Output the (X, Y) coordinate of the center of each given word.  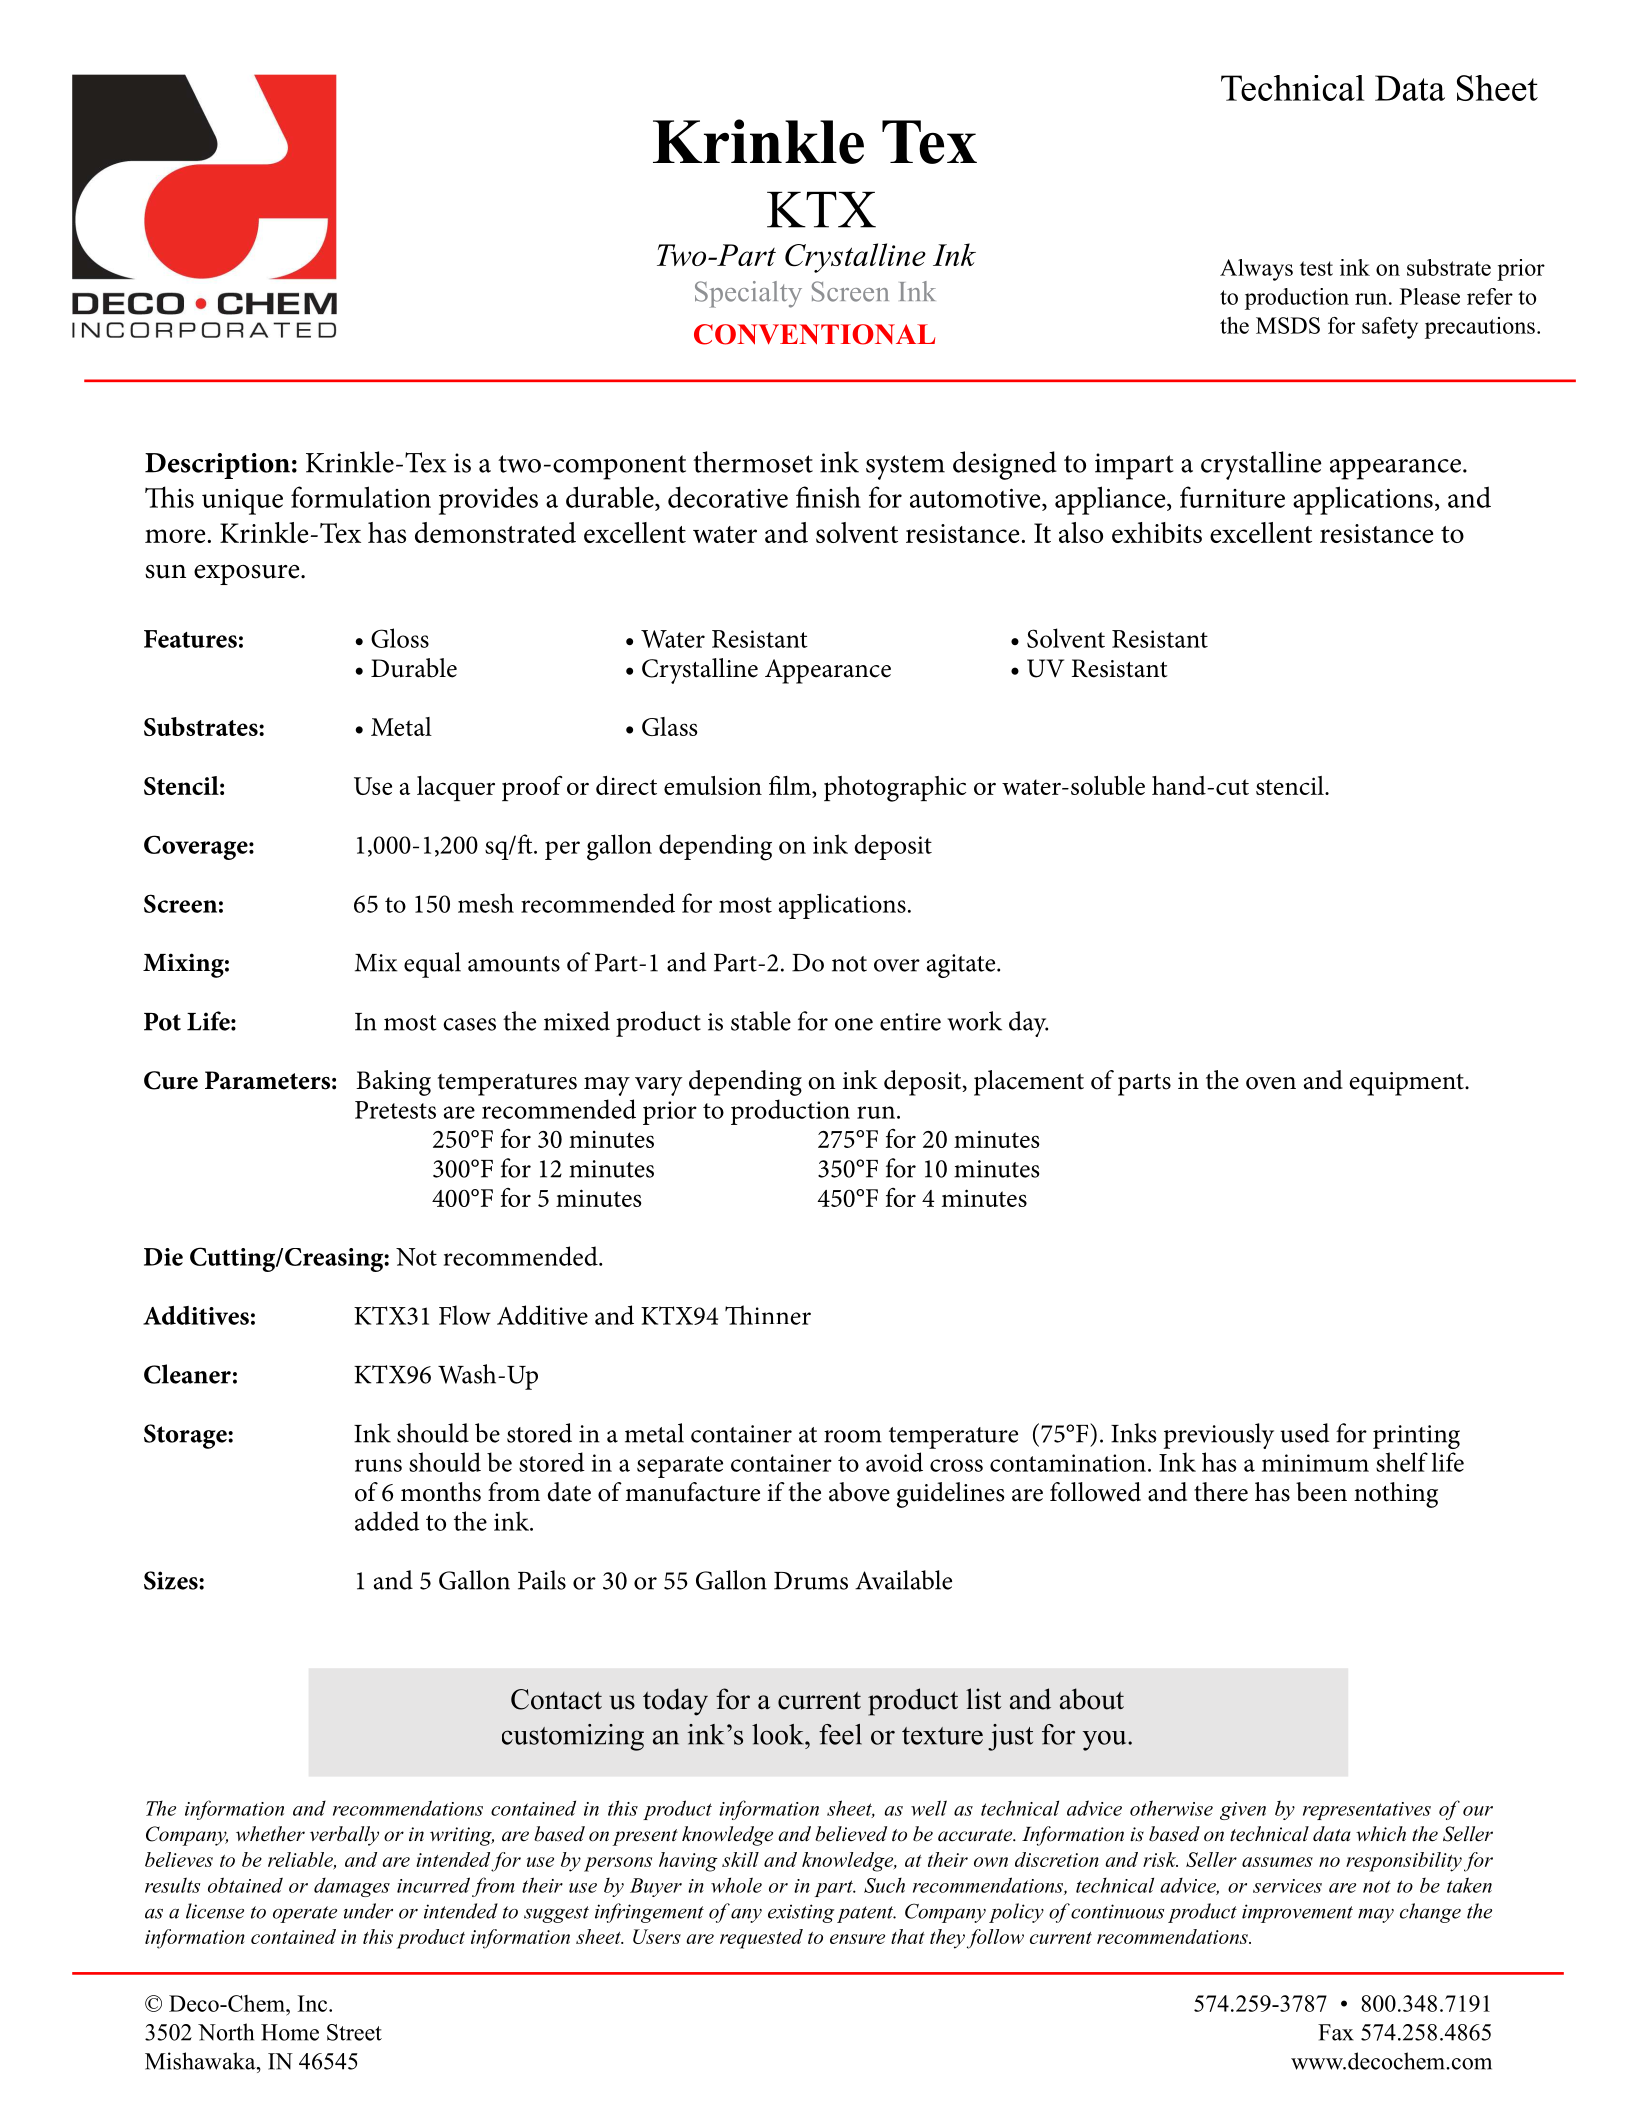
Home (290, 2032)
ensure (857, 1939)
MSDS (1288, 325)
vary (659, 1086)
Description (217, 466)
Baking (393, 1083)
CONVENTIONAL (814, 334)
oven (1271, 1083)
